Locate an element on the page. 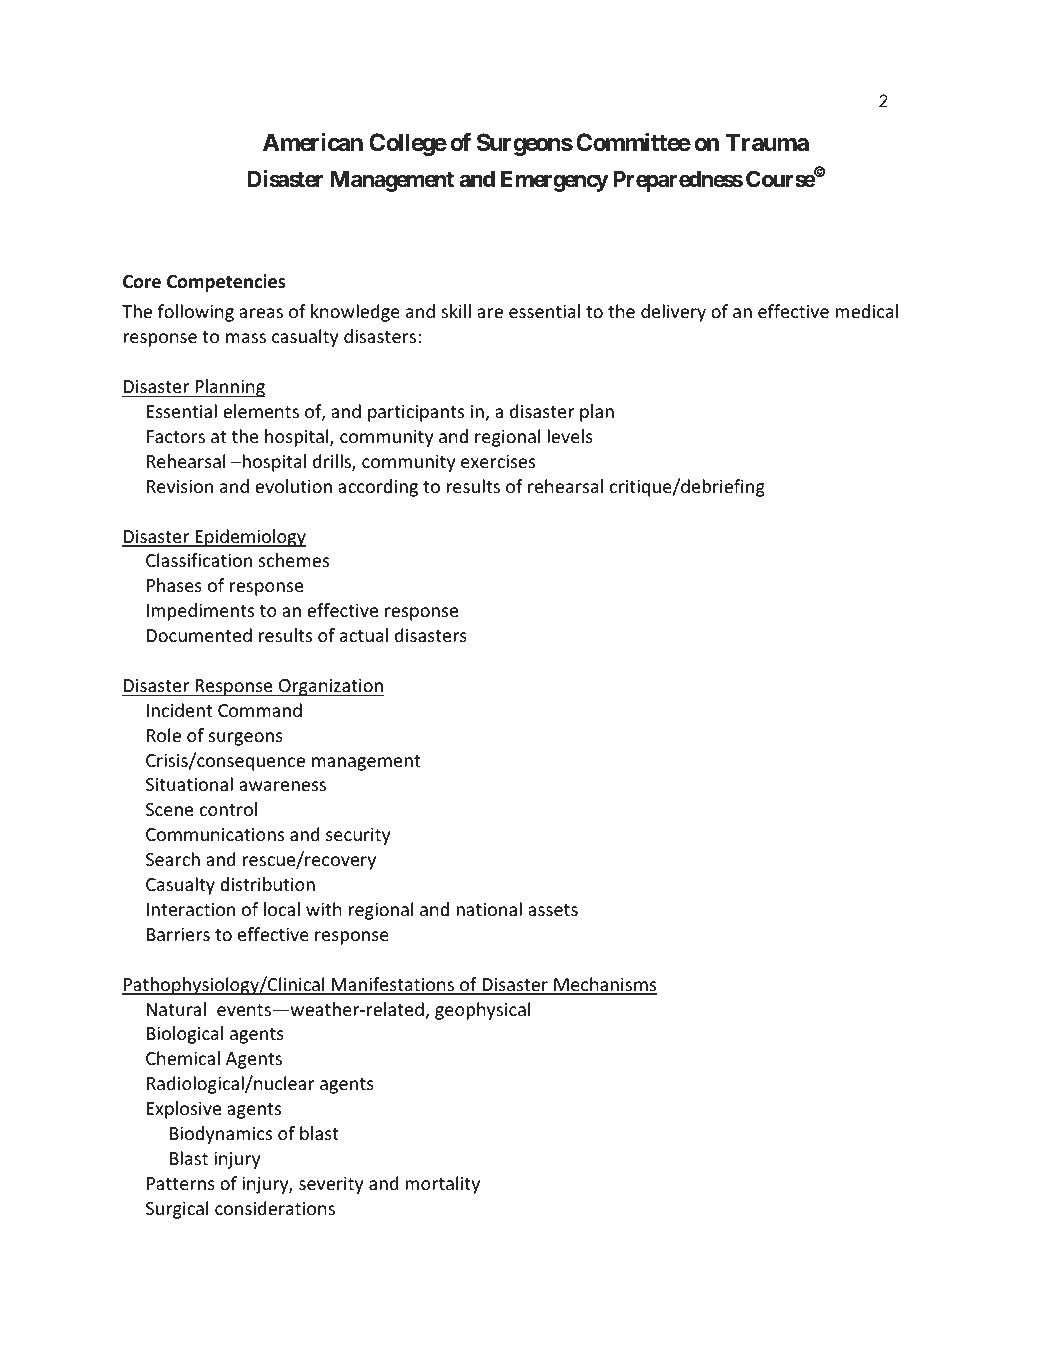 The width and height of the image is (1040, 1346). levels is located at coordinates (570, 436).
